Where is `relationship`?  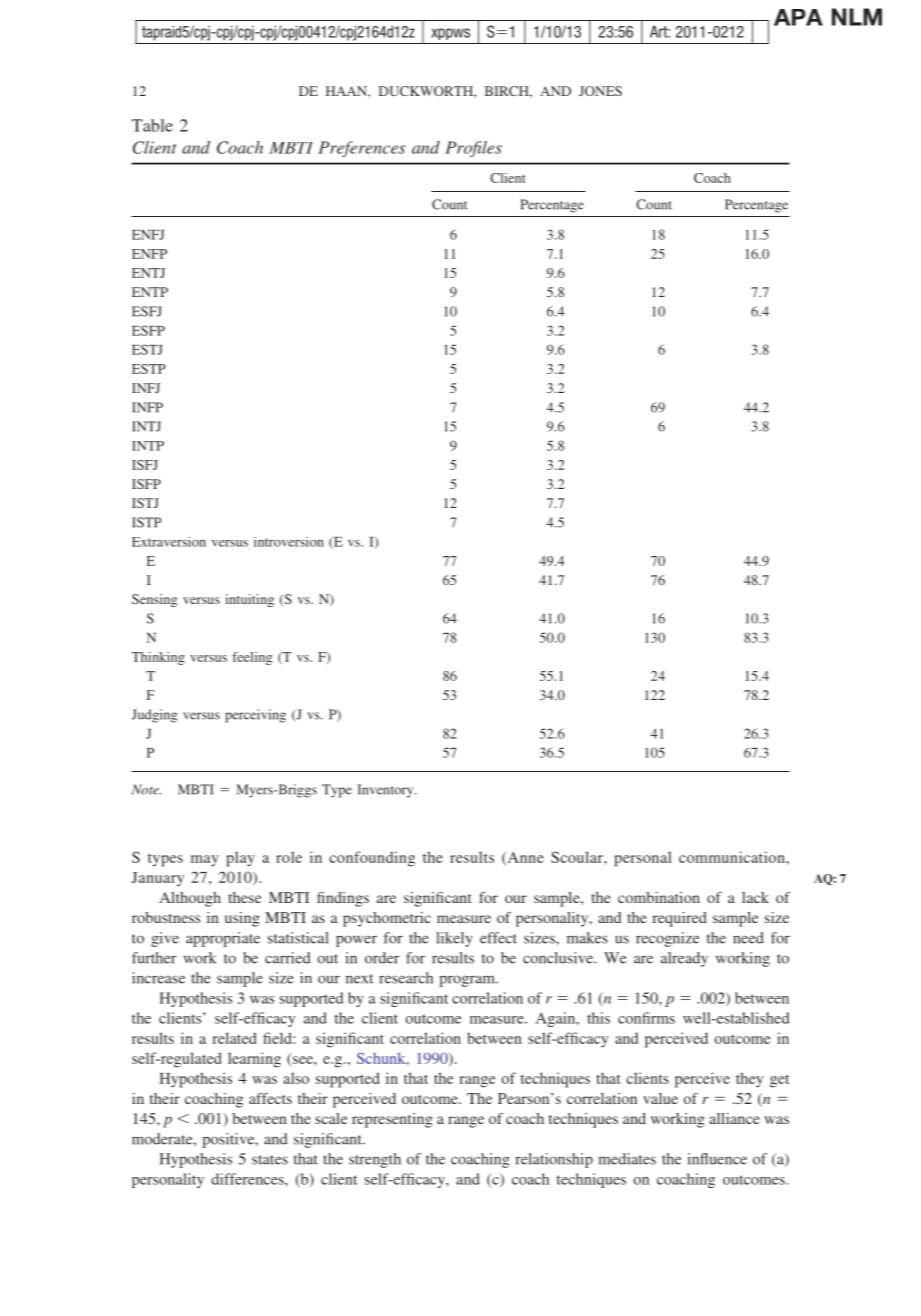 relationship is located at coordinates (554, 1160).
